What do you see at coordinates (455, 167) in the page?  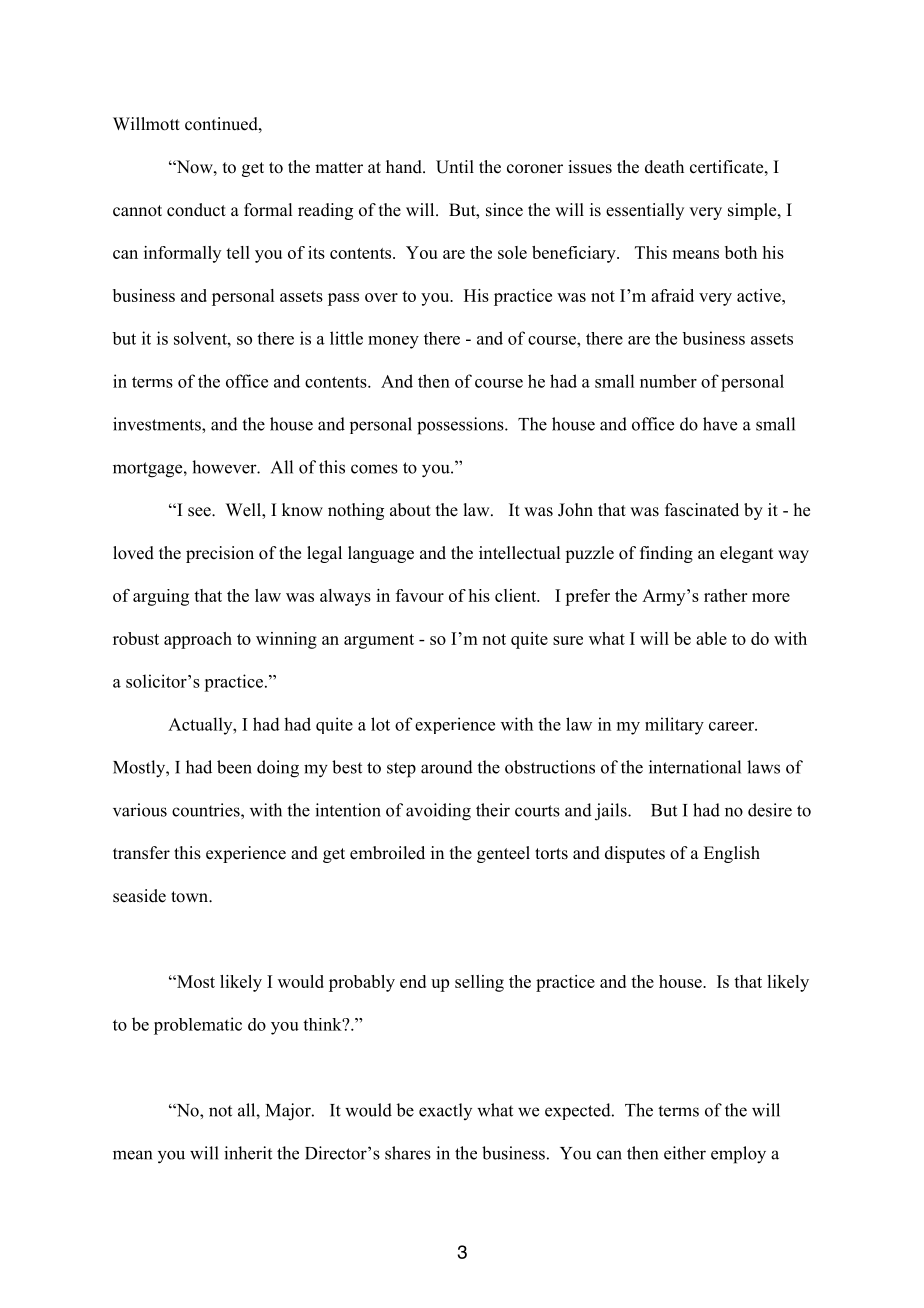 I see `Until` at bounding box center [455, 167].
